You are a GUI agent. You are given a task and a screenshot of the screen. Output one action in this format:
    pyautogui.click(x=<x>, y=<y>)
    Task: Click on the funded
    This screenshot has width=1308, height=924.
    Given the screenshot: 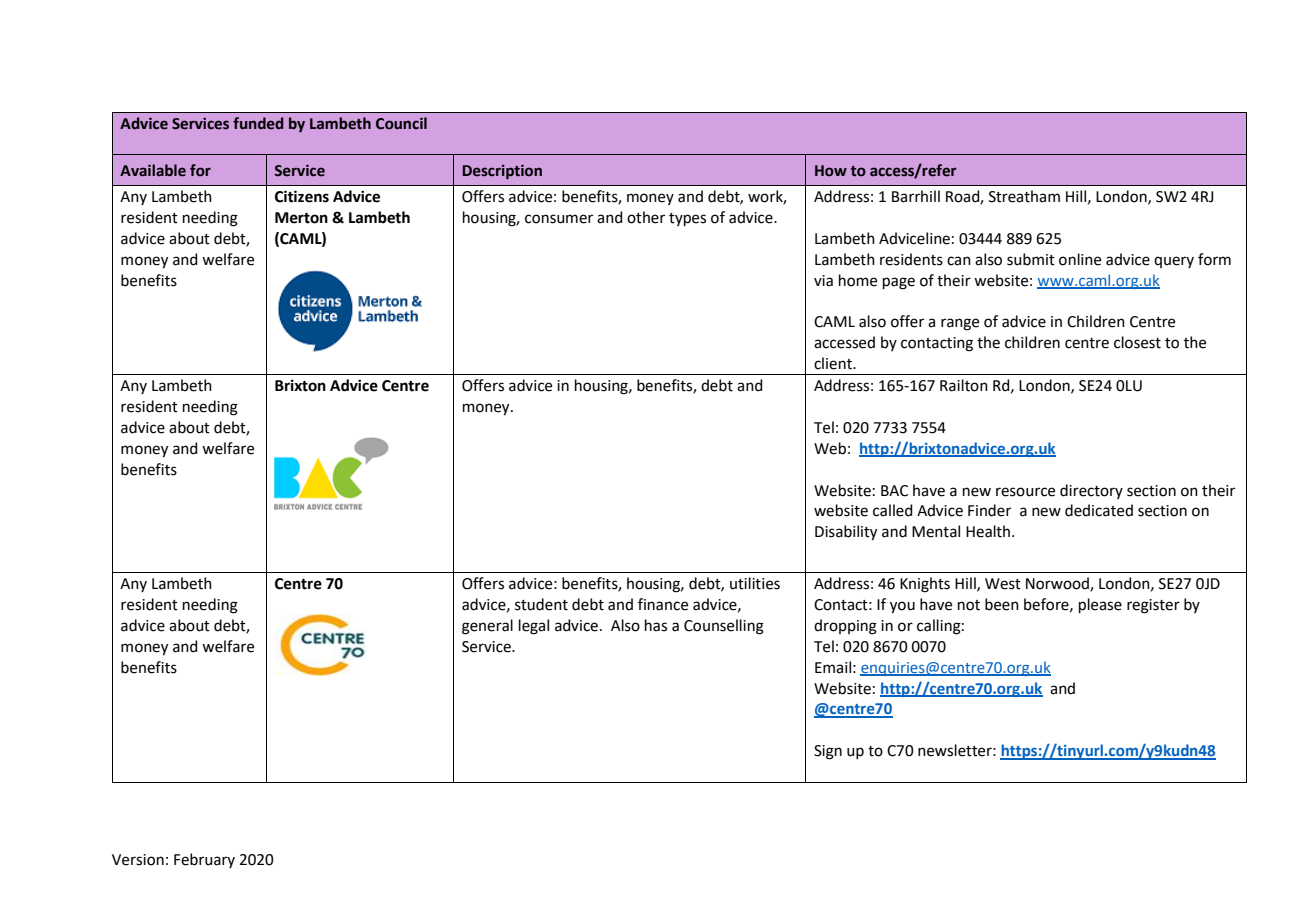 What is the action you would take?
    pyautogui.click(x=258, y=123)
